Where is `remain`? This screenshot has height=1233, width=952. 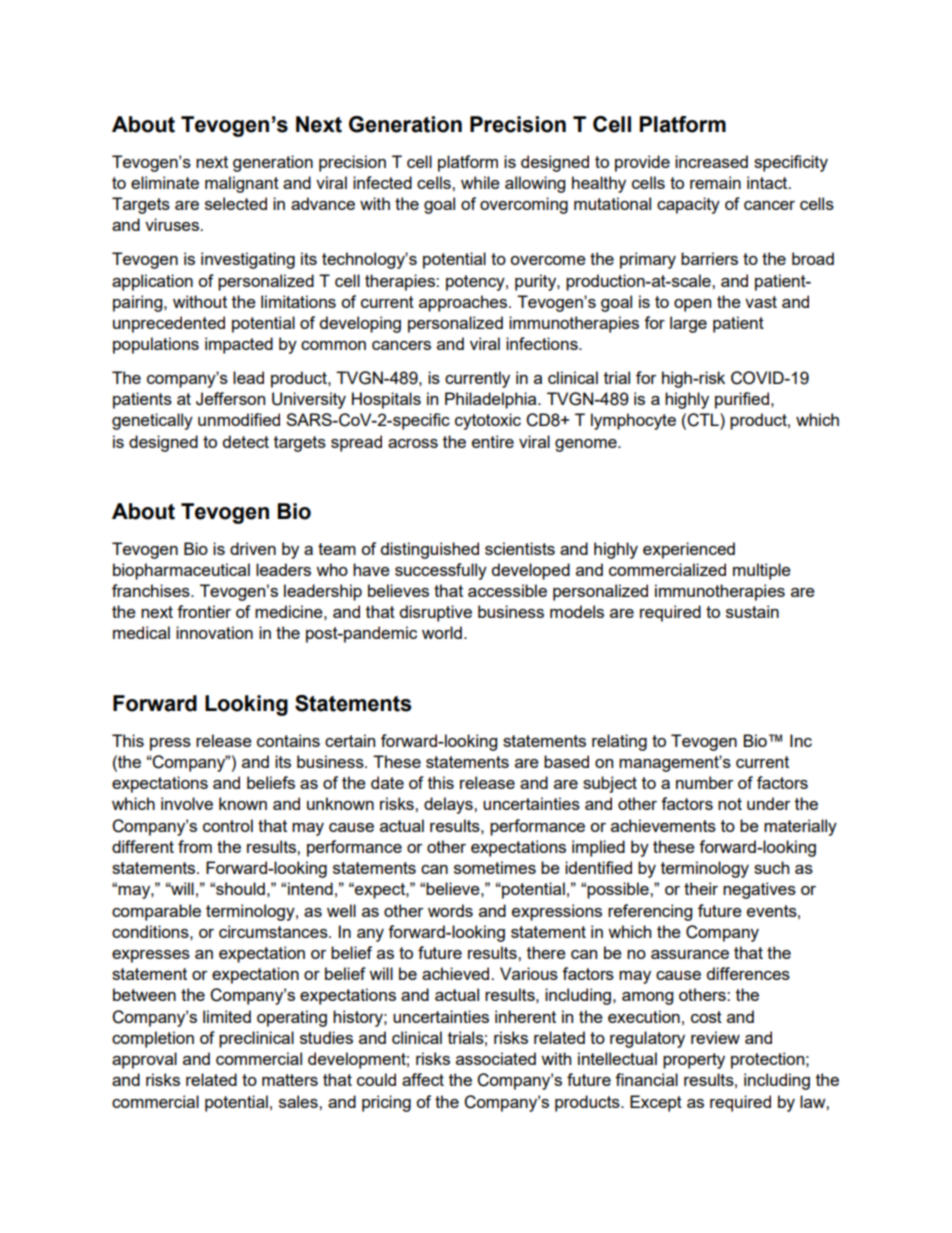
remain is located at coordinates (715, 182).
